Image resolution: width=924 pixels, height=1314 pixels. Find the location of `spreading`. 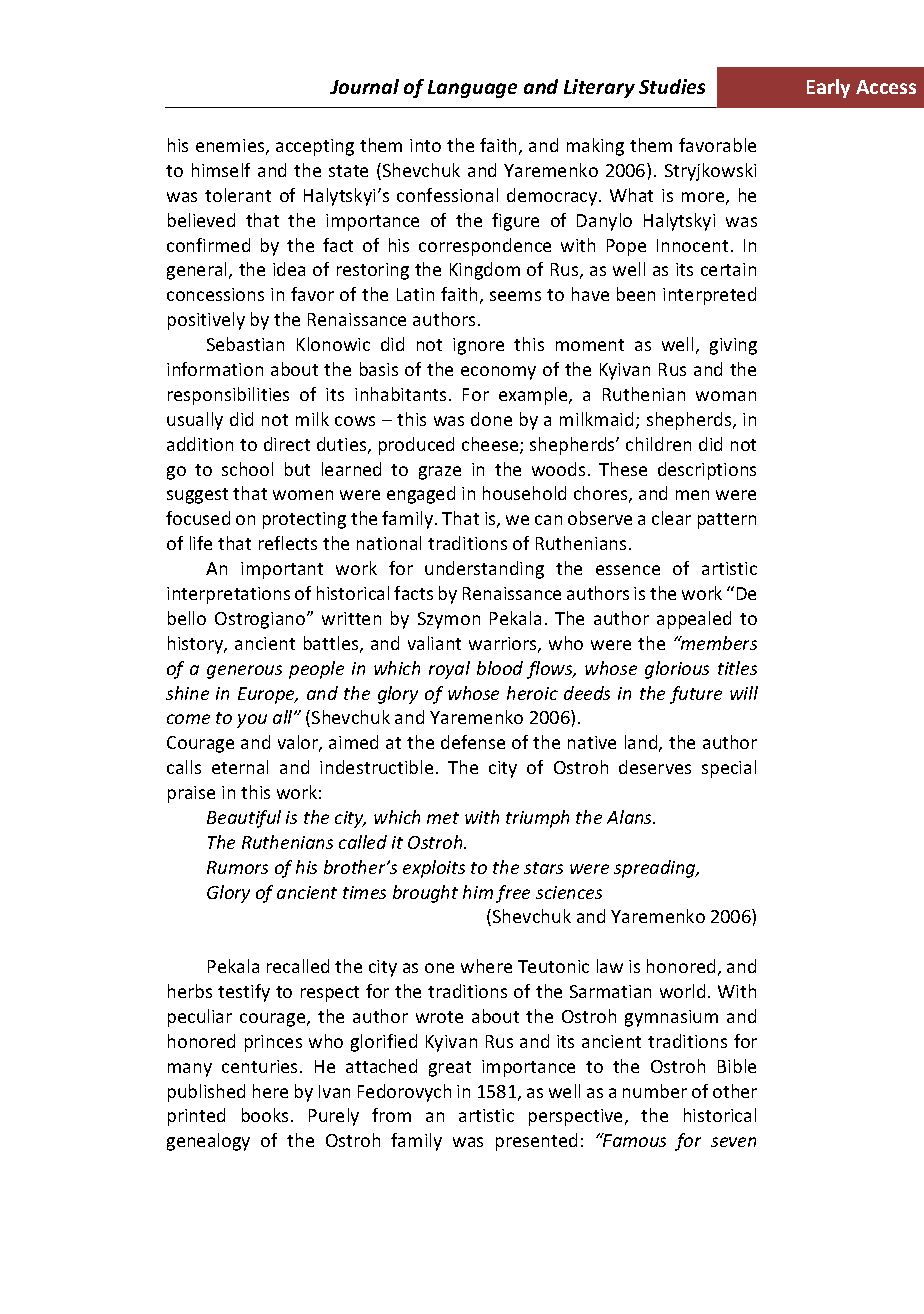

spreading is located at coordinates (656, 869).
